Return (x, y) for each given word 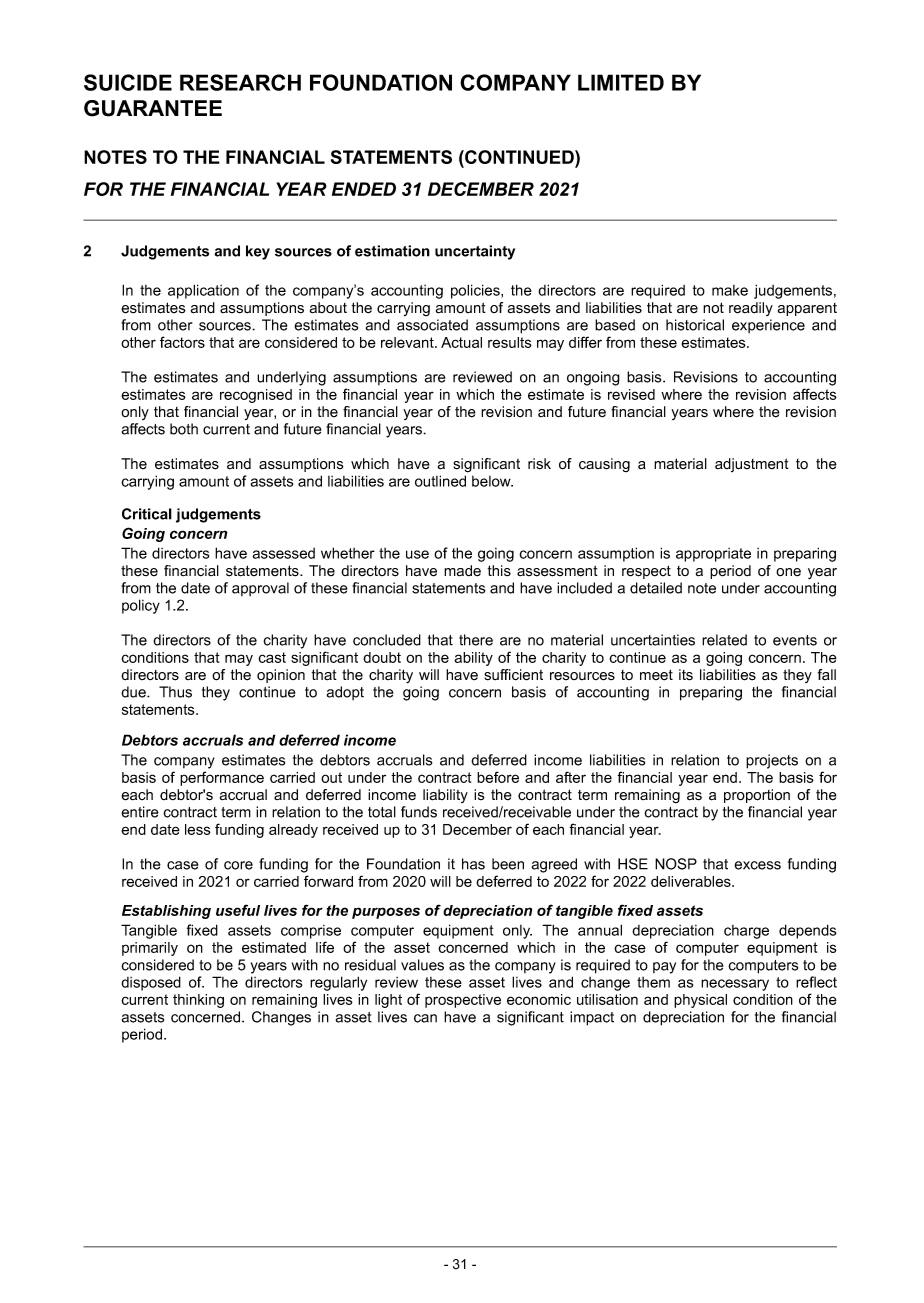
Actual (461, 342)
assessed (283, 553)
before (498, 777)
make (730, 290)
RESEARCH (240, 82)
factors (182, 342)
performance (222, 778)
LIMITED (621, 82)
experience (768, 326)
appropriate (713, 555)
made (462, 571)
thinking (198, 1001)
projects (772, 761)
